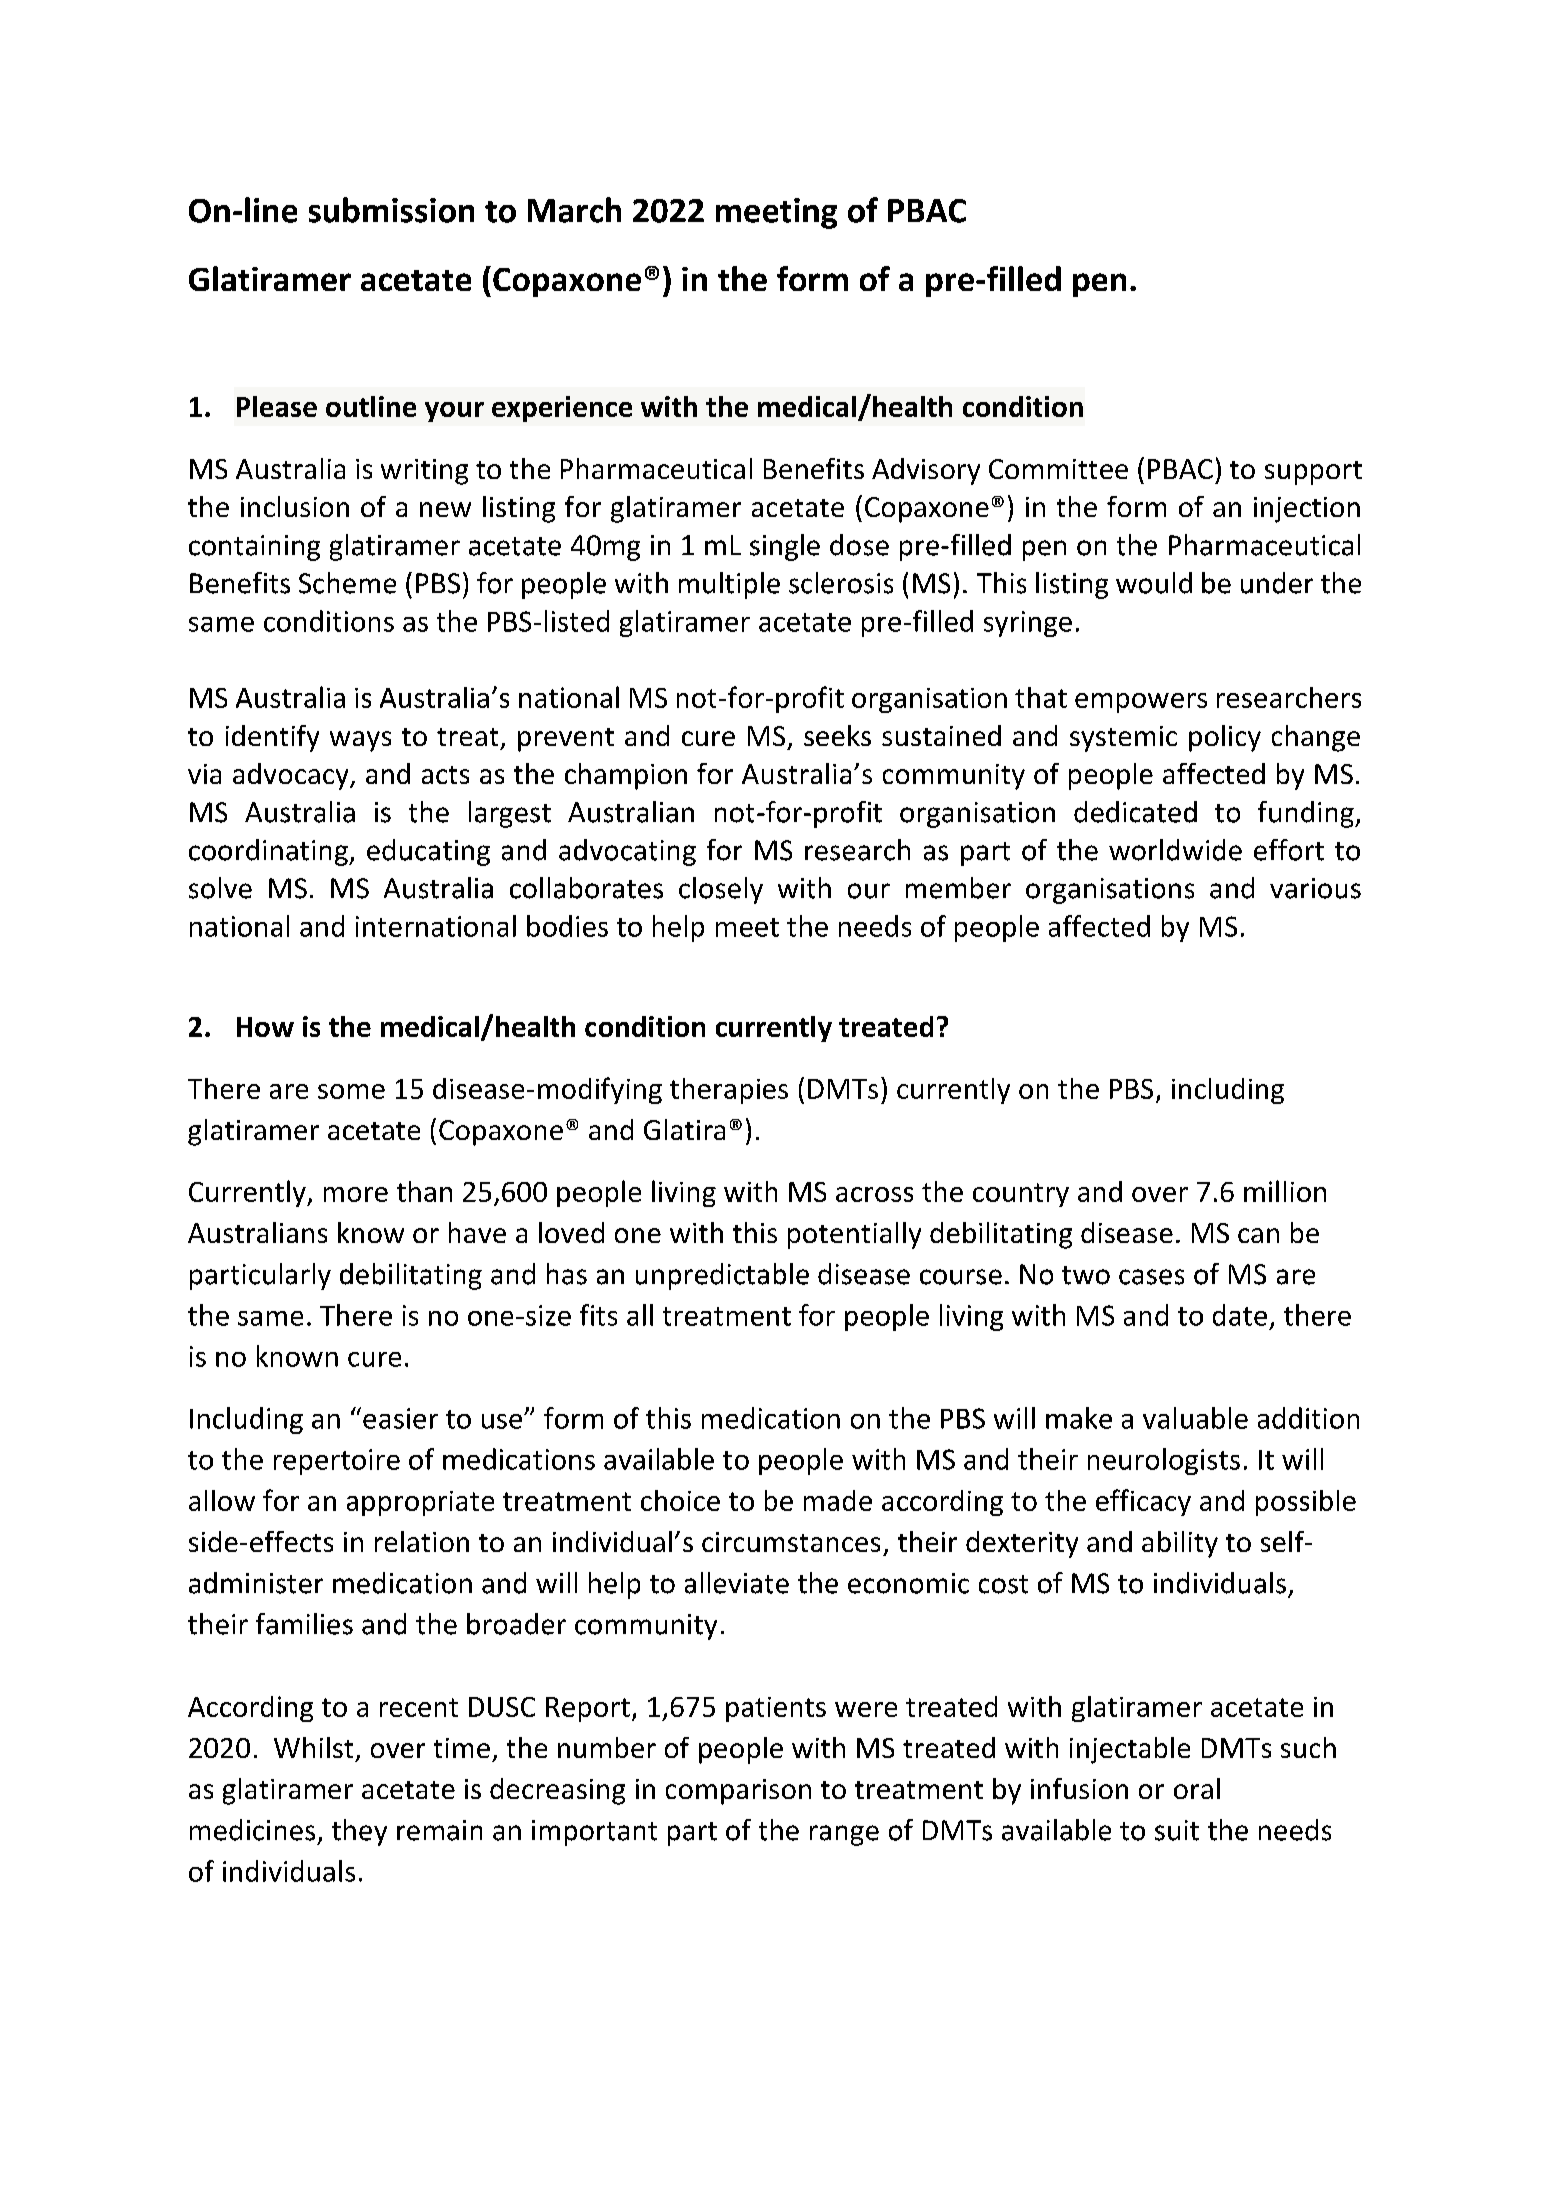  Describe the element at coordinates (359, 1832) in the document. I see `they` at that location.
